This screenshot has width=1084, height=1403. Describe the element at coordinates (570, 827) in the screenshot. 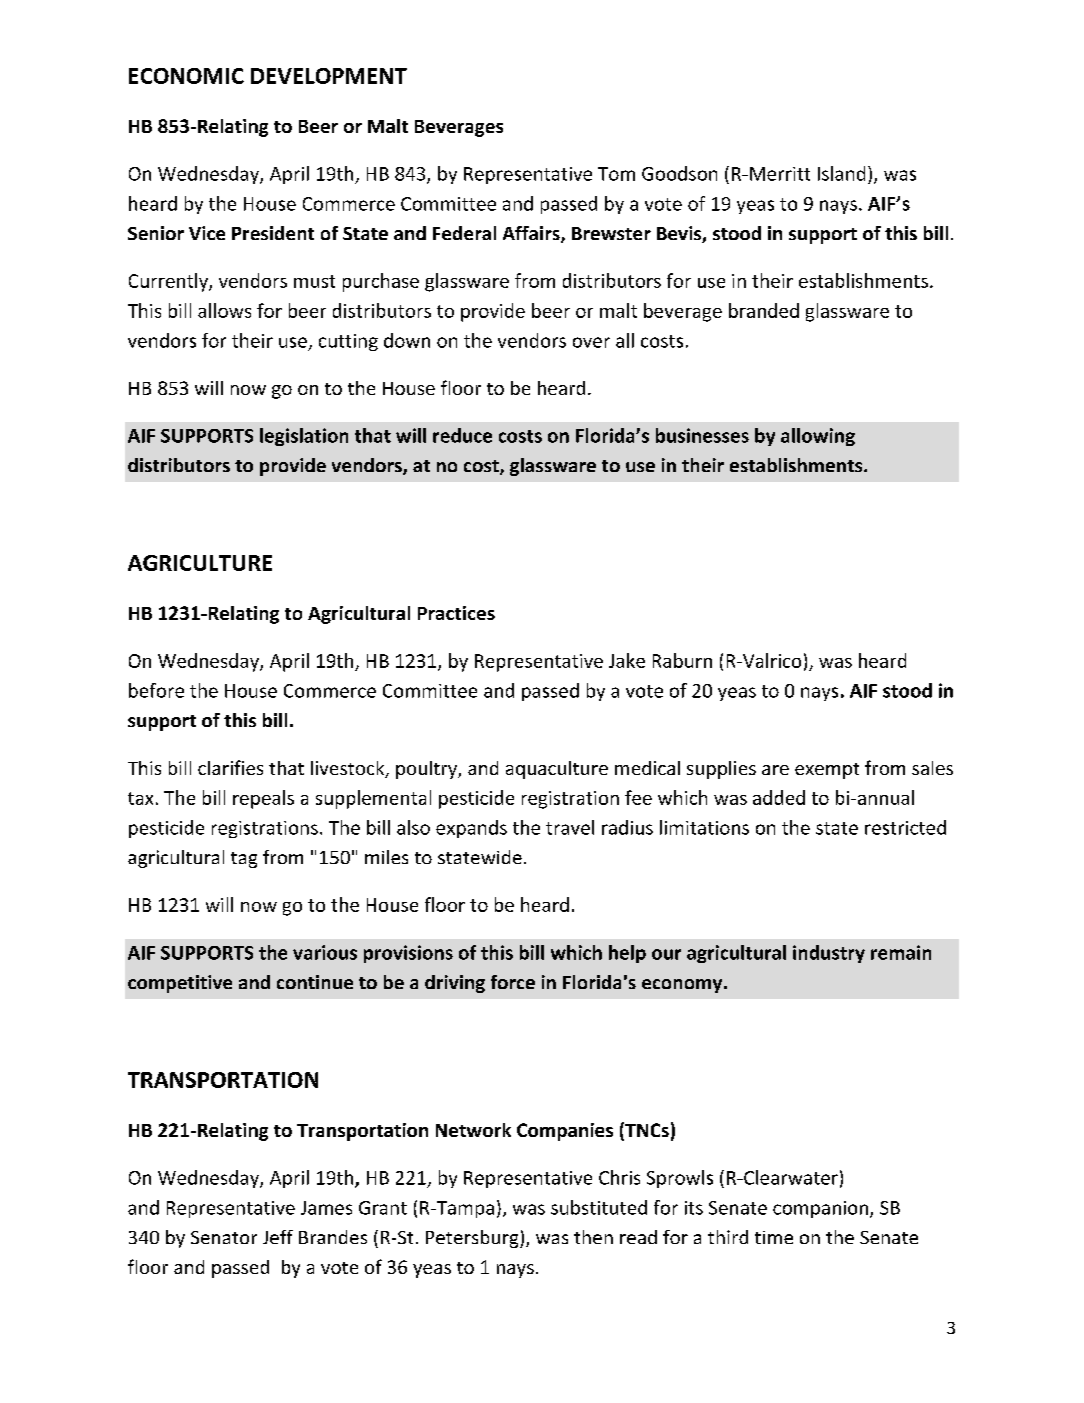

I see `travel` at that location.
